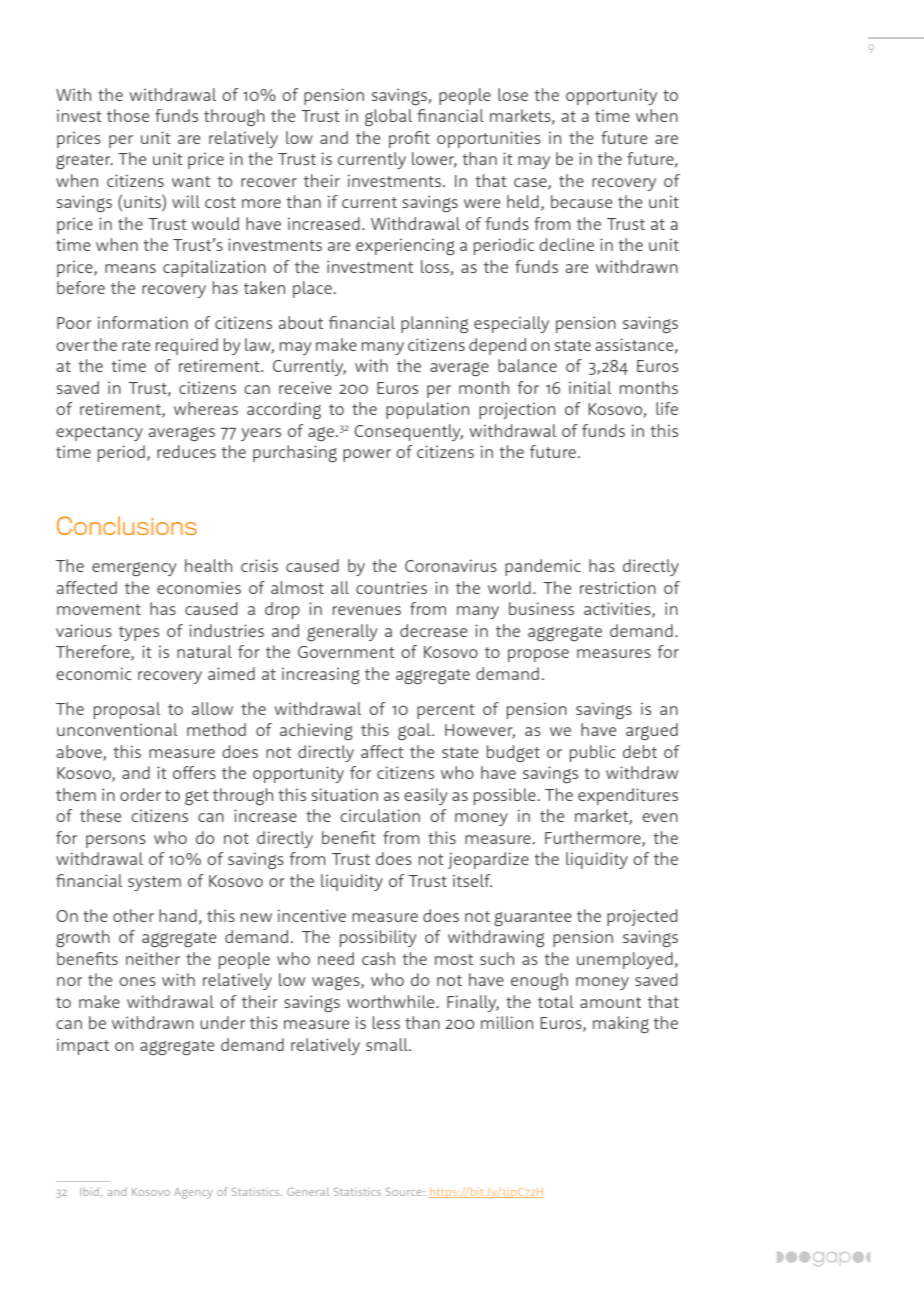 This screenshot has height=1308, width=924. What do you see at coordinates (625, 960) in the screenshot?
I see `unemployed` at bounding box center [625, 960].
